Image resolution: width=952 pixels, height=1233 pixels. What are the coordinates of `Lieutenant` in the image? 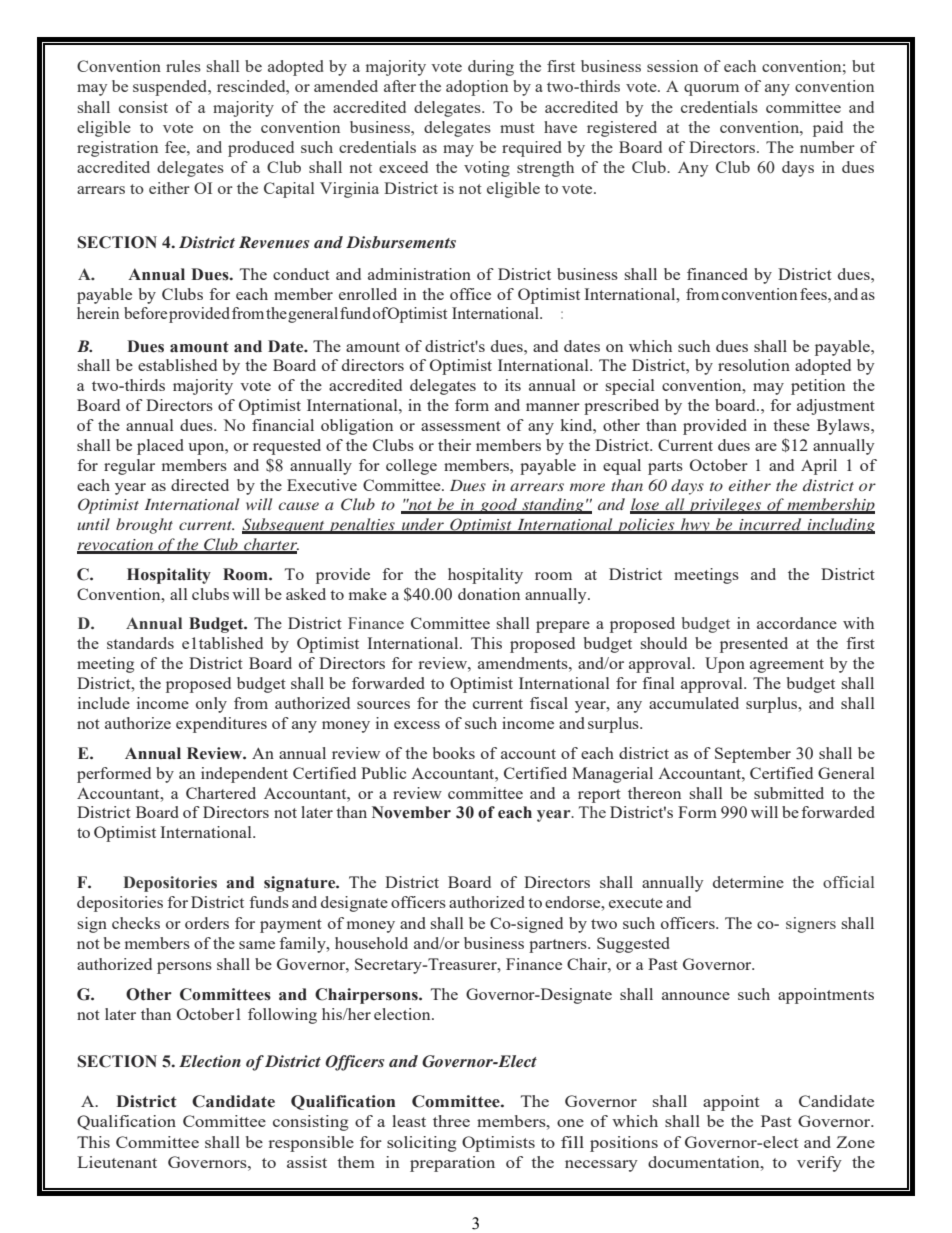 It's located at (117, 1162).
